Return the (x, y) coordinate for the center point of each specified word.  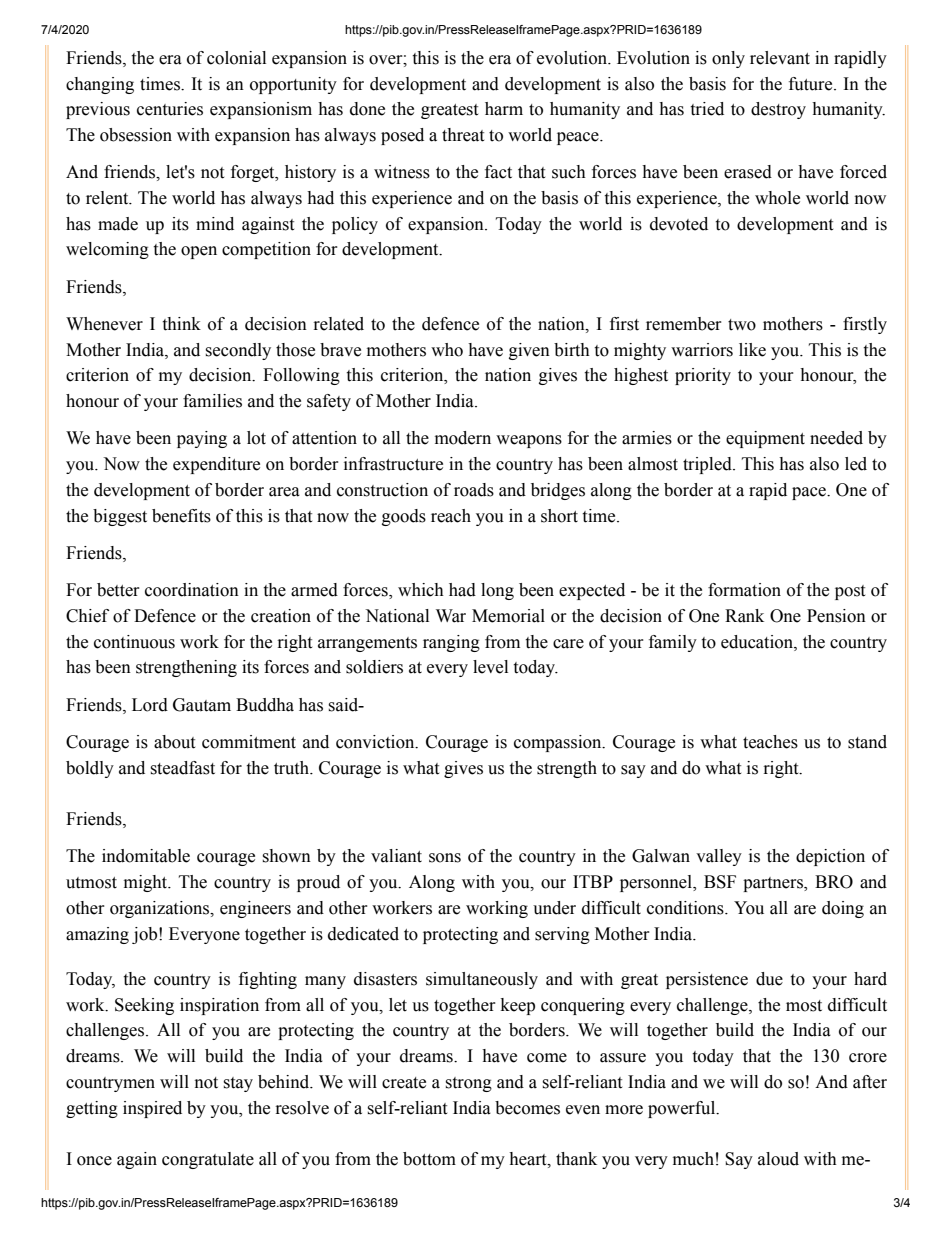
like (752, 350)
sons (445, 858)
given (529, 351)
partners (774, 884)
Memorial (508, 616)
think (181, 324)
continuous (134, 642)
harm (504, 109)
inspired (152, 1109)
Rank (744, 616)
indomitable (146, 856)
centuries (170, 109)
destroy (778, 110)
